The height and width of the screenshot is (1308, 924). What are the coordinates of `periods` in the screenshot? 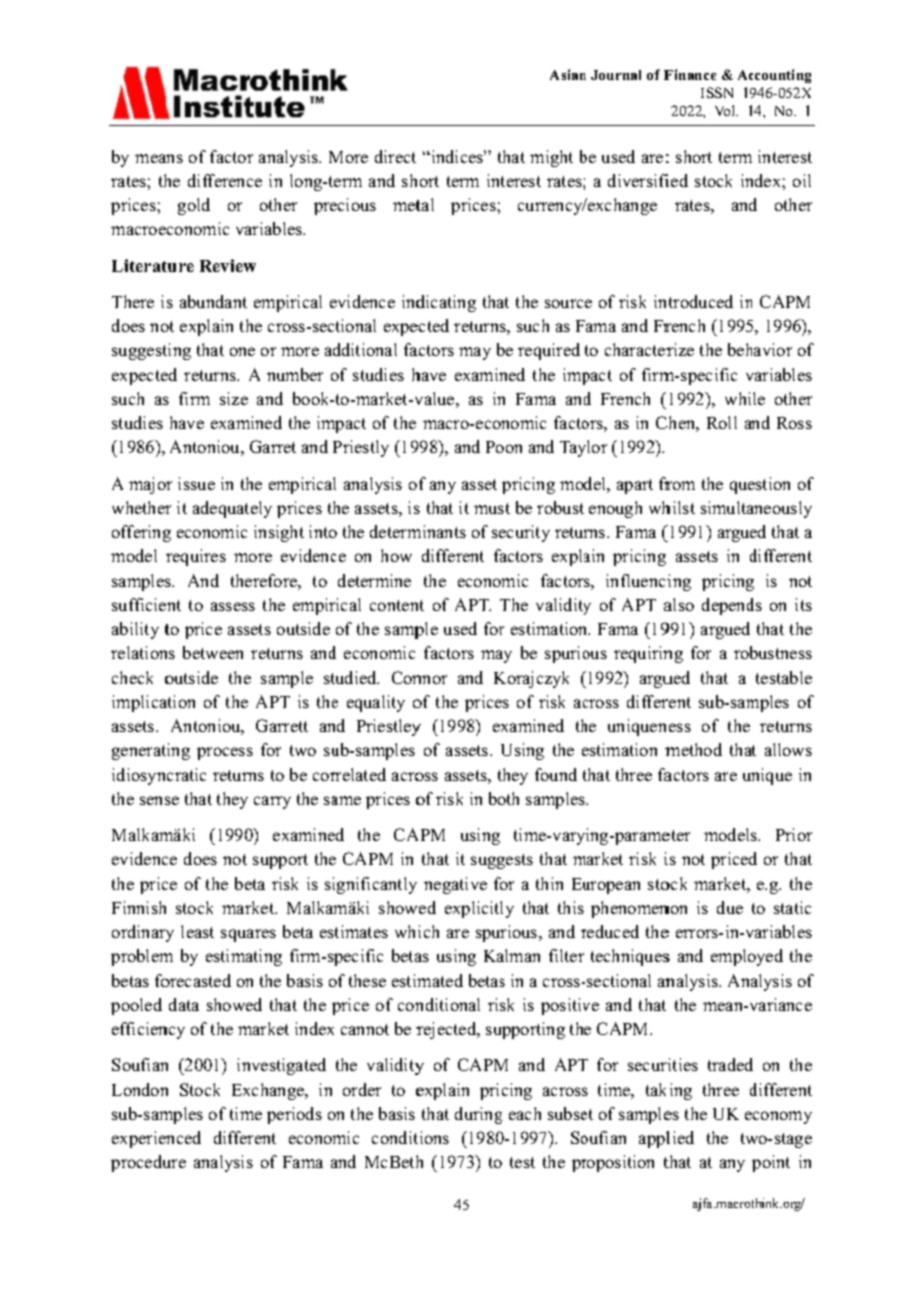 It's located at (294, 1115).
